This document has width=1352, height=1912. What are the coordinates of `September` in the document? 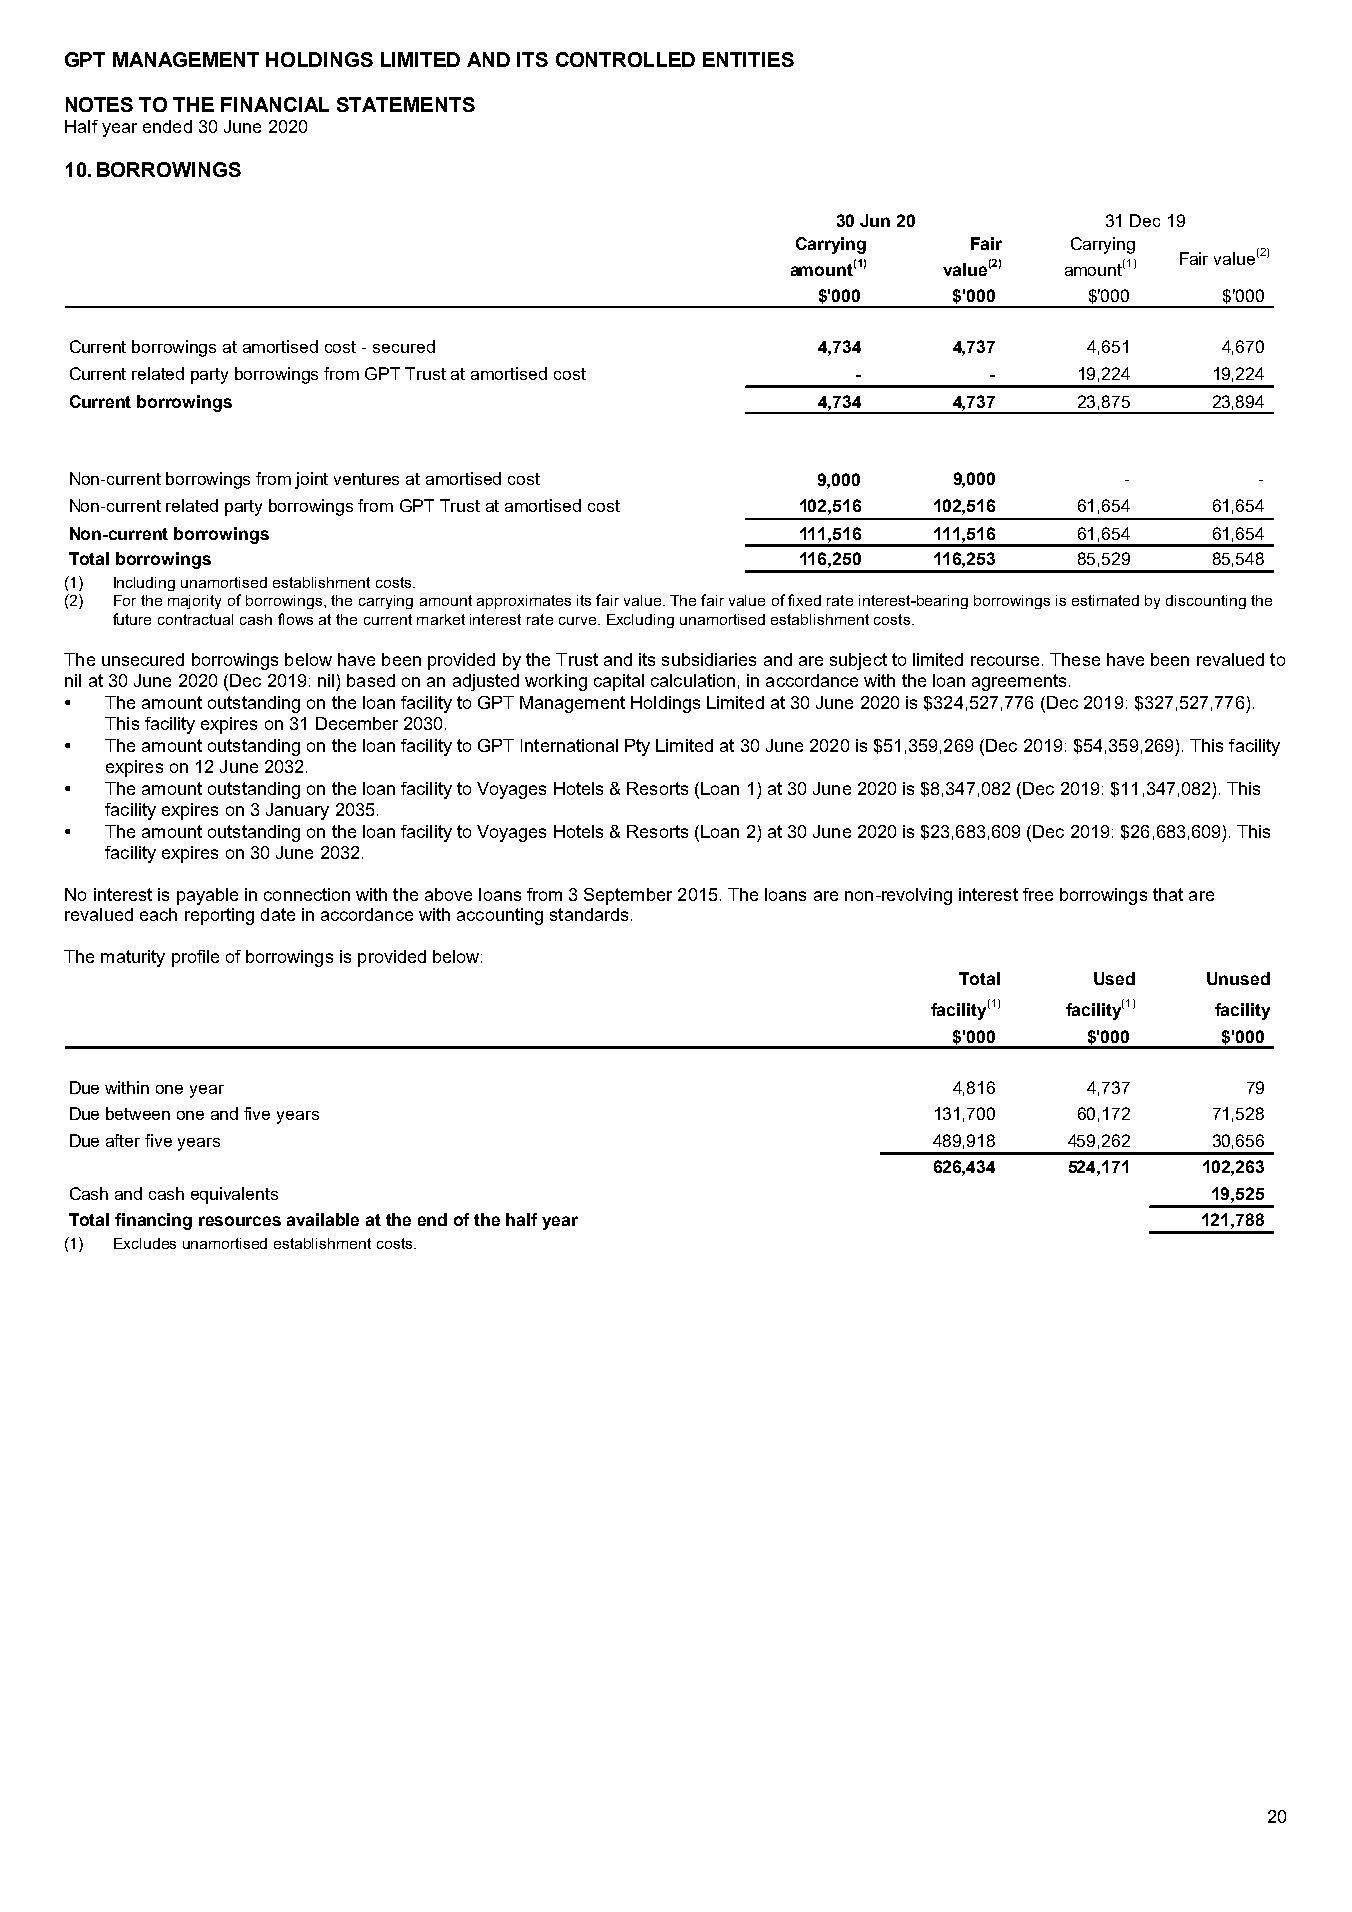 It's located at (628, 896).
